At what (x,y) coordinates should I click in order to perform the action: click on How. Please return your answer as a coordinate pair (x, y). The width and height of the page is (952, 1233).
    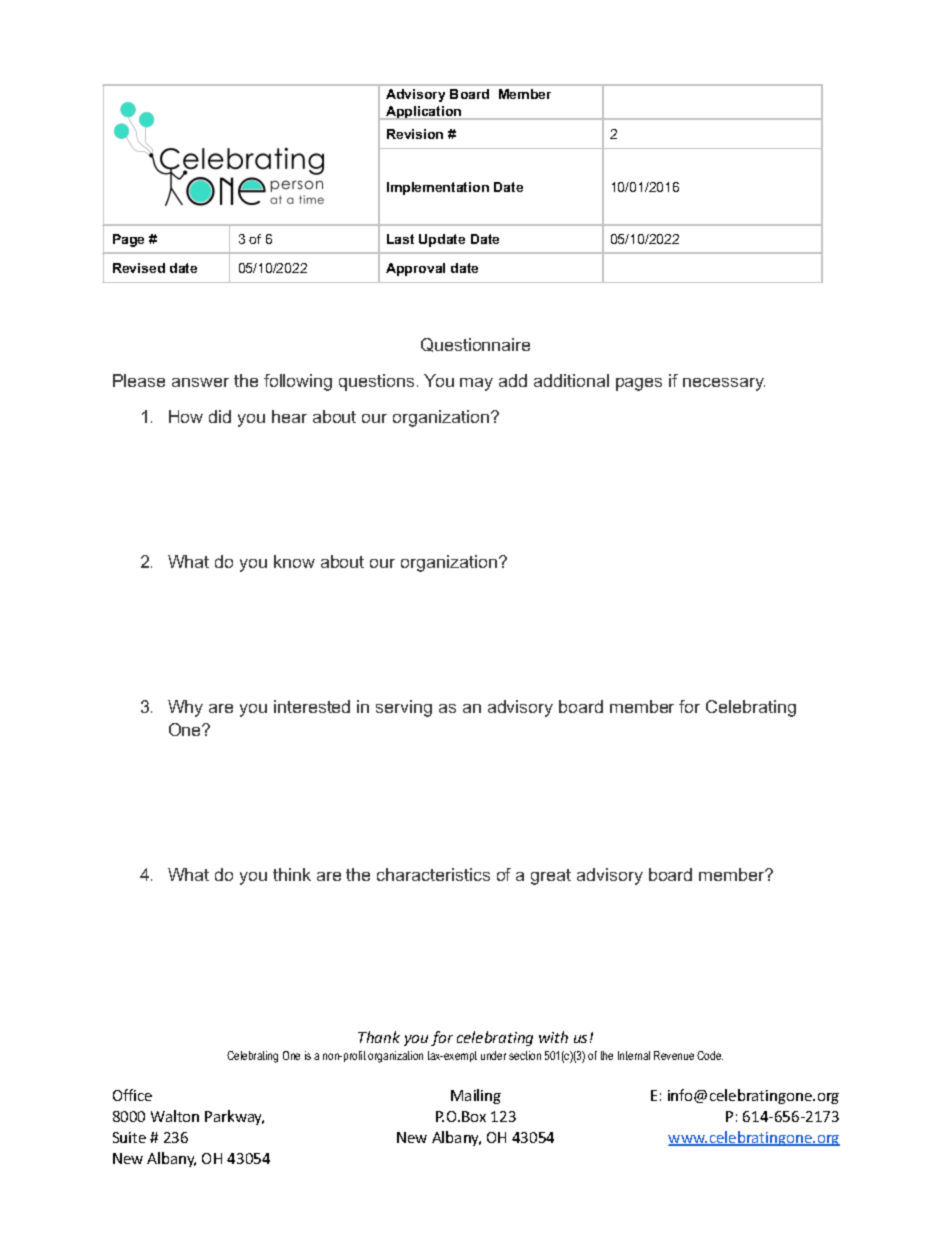
    Looking at the image, I should click on (186, 416).
